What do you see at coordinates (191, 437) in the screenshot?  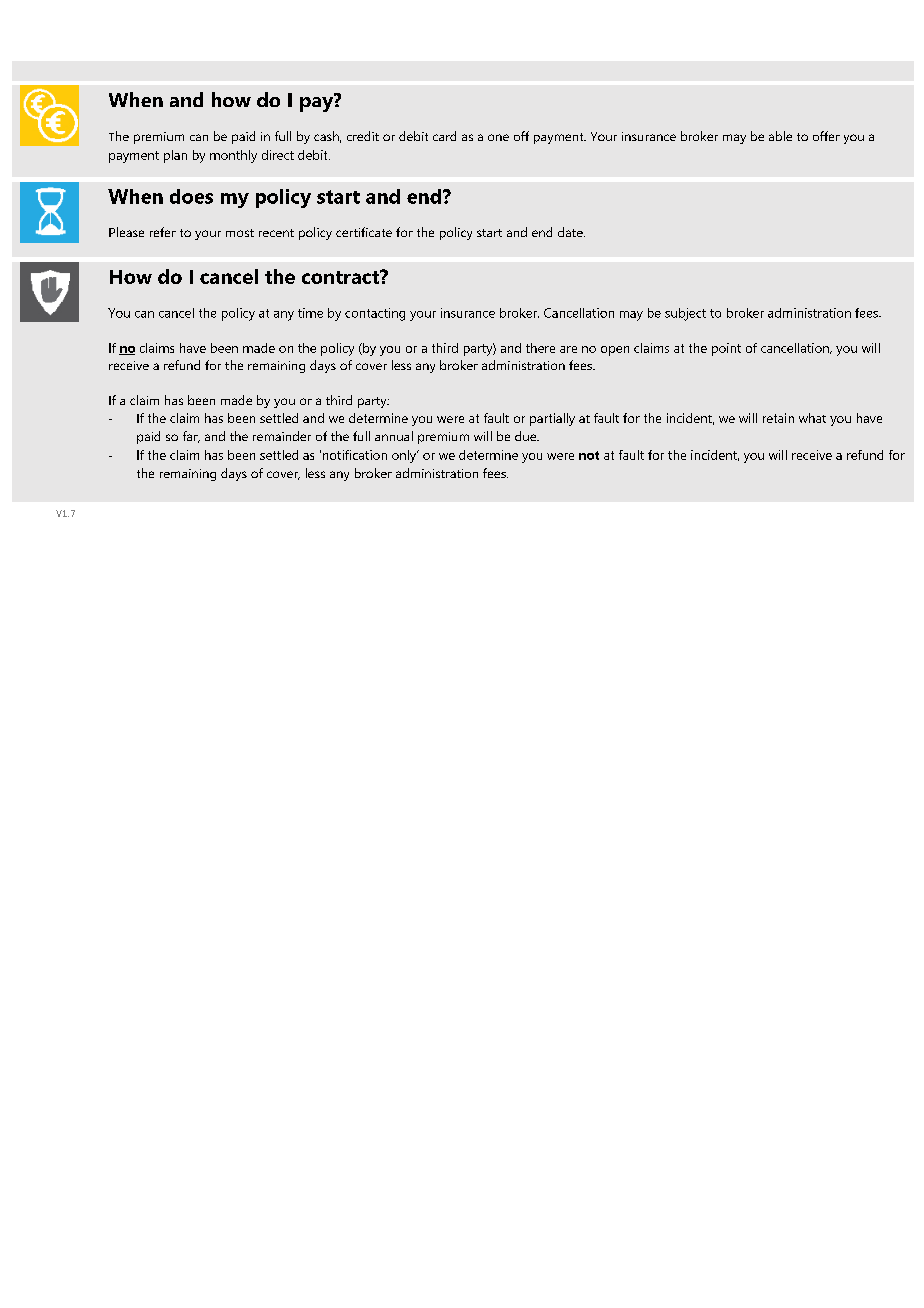 I see `far` at bounding box center [191, 437].
